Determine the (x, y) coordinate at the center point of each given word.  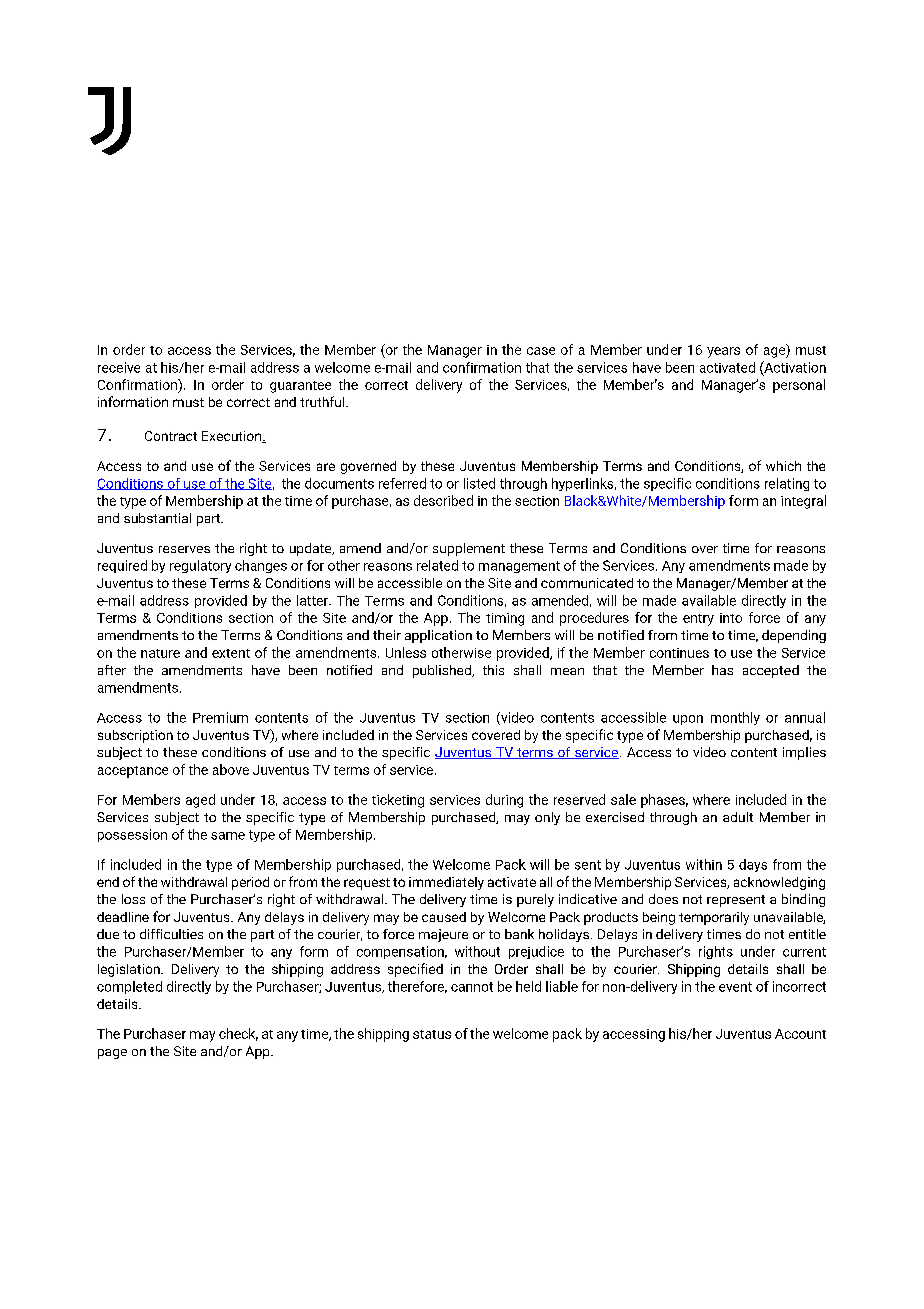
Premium (220, 717)
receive (119, 367)
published (443, 671)
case (541, 351)
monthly (735, 718)
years (723, 352)
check (238, 1034)
